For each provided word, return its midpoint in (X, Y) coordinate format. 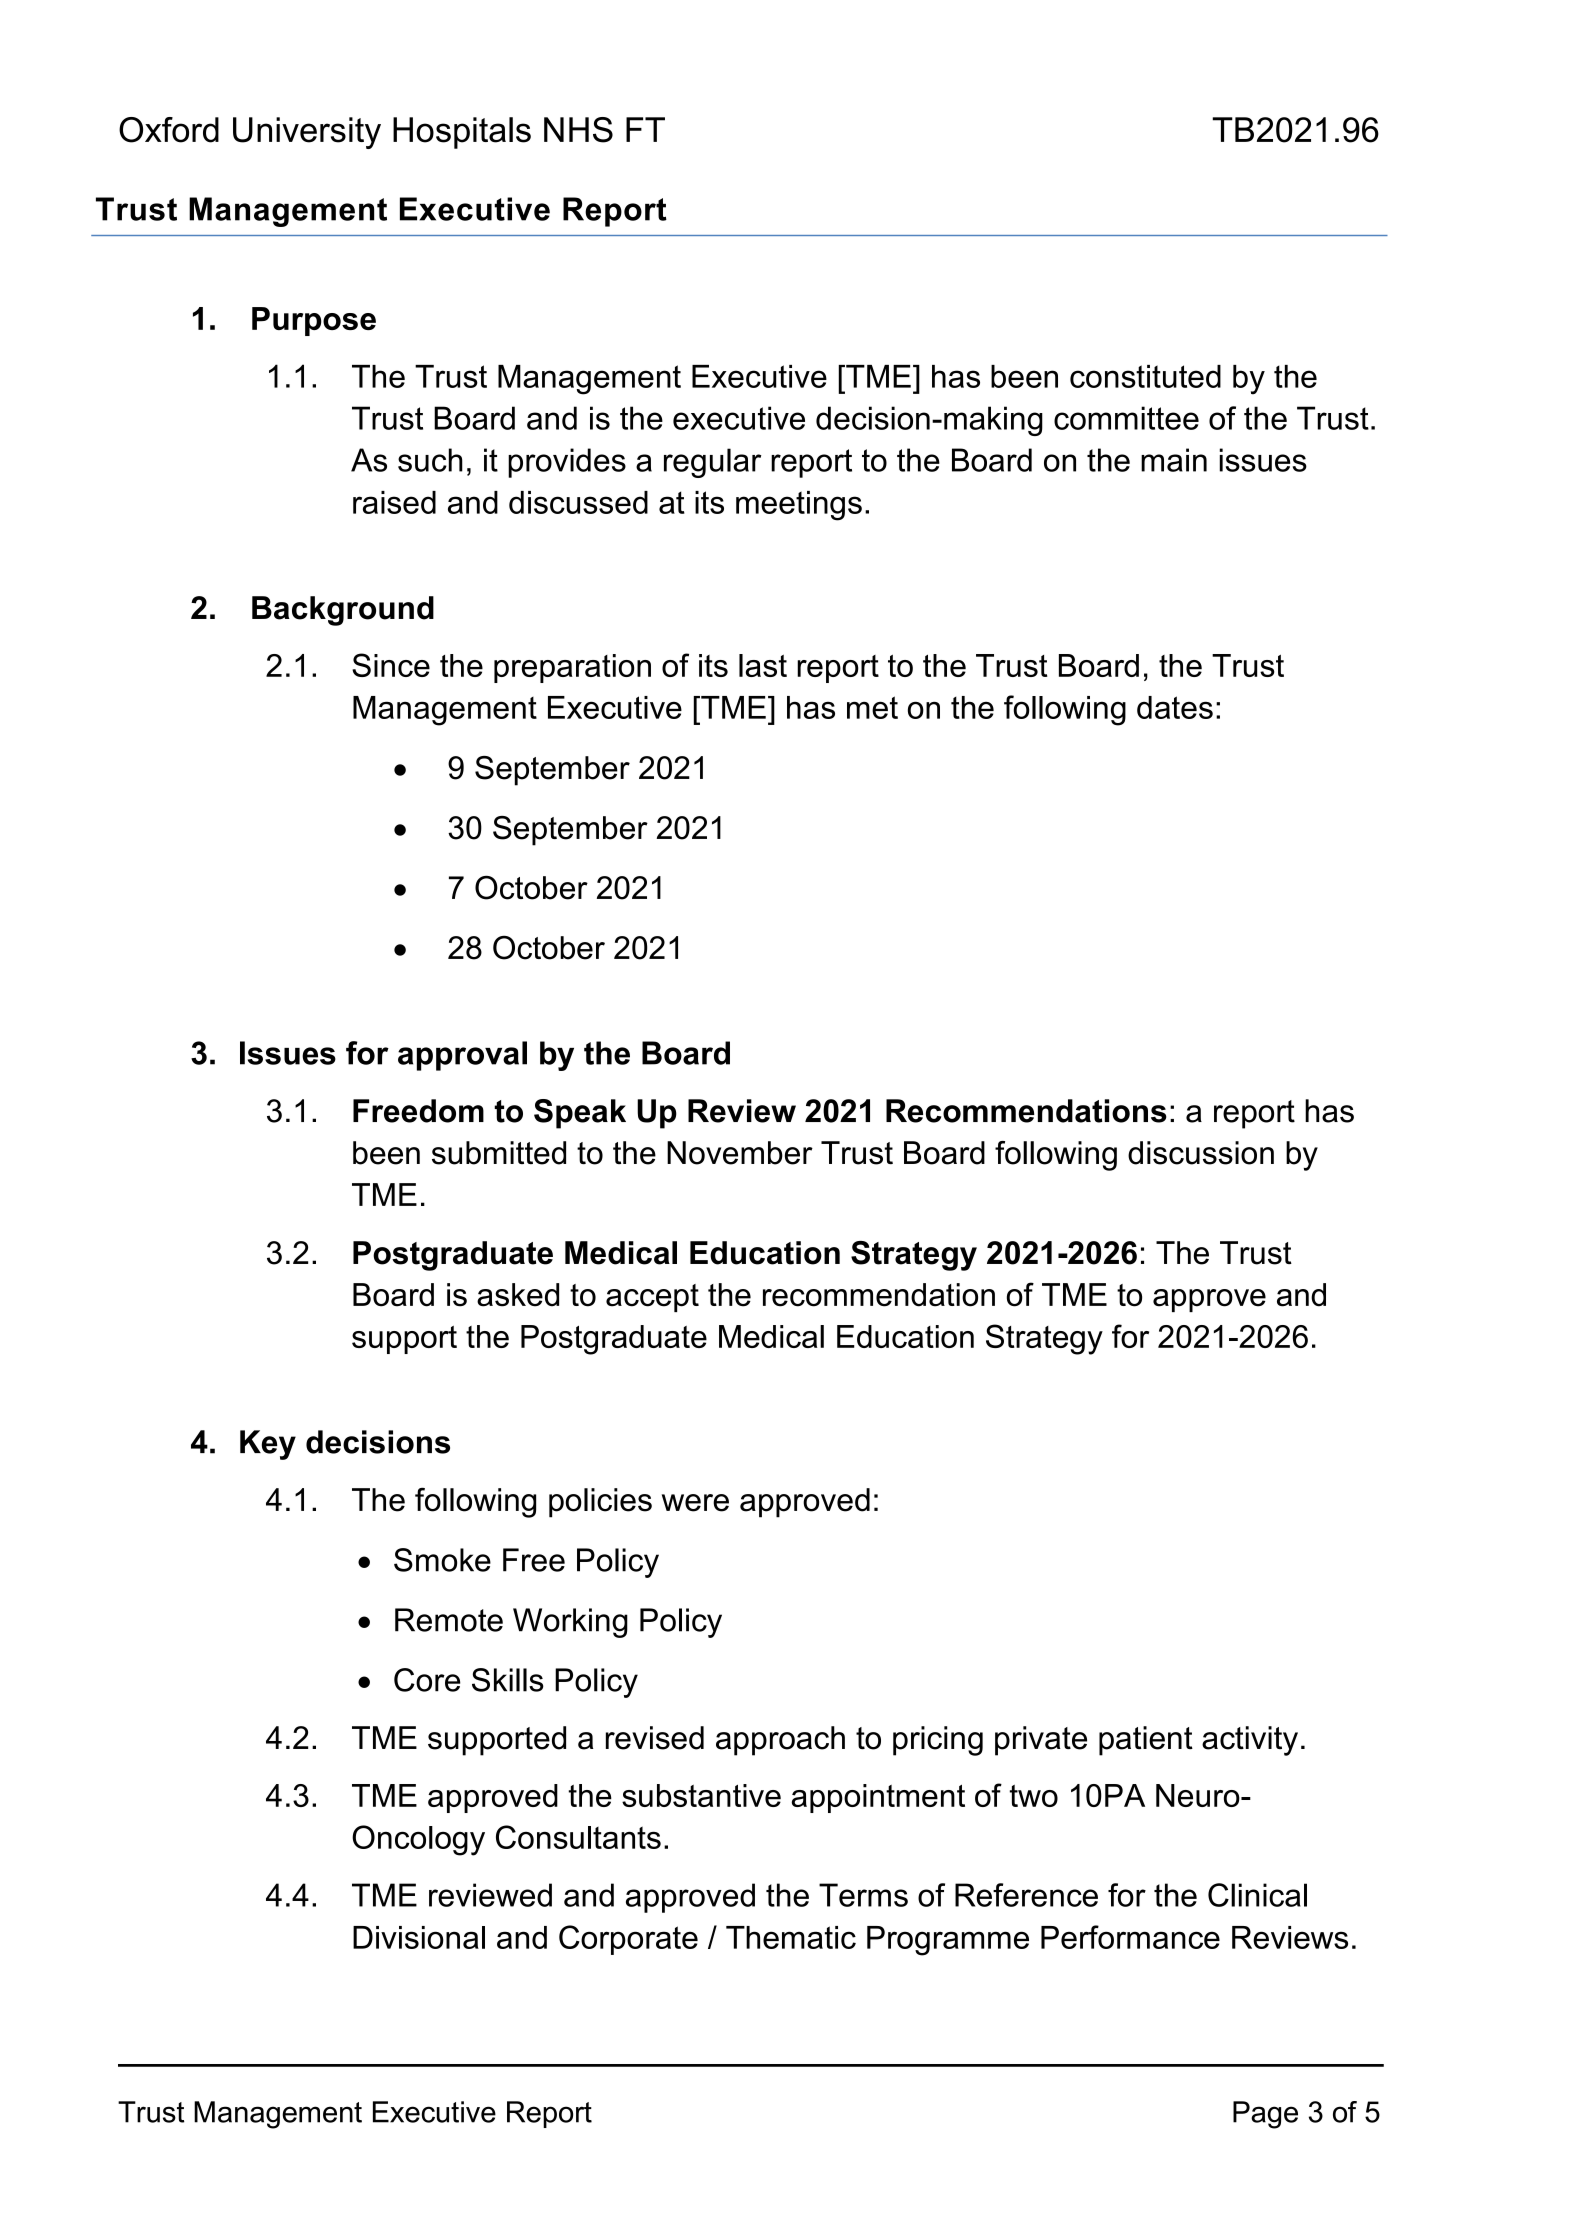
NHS (578, 130)
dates (1175, 707)
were (695, 1503)
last (763, 665)
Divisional (419, 1937)
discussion (1201, 1153)
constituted (1145, 376)
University (307, 133)
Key (268, 1445)
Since (391, 665)
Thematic (791, 1937)
